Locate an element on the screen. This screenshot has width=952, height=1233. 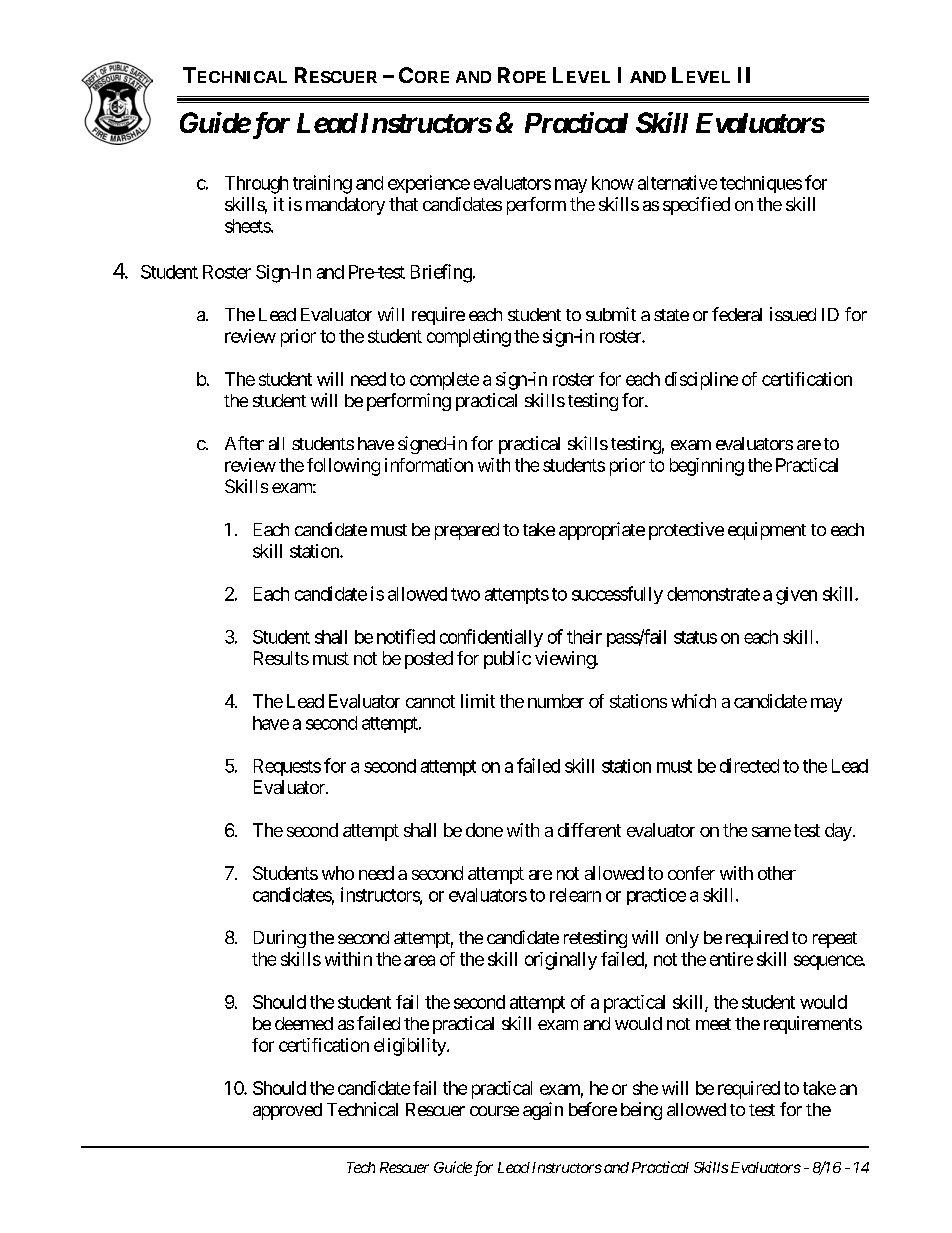
who is located at coordinates (338, 873).
